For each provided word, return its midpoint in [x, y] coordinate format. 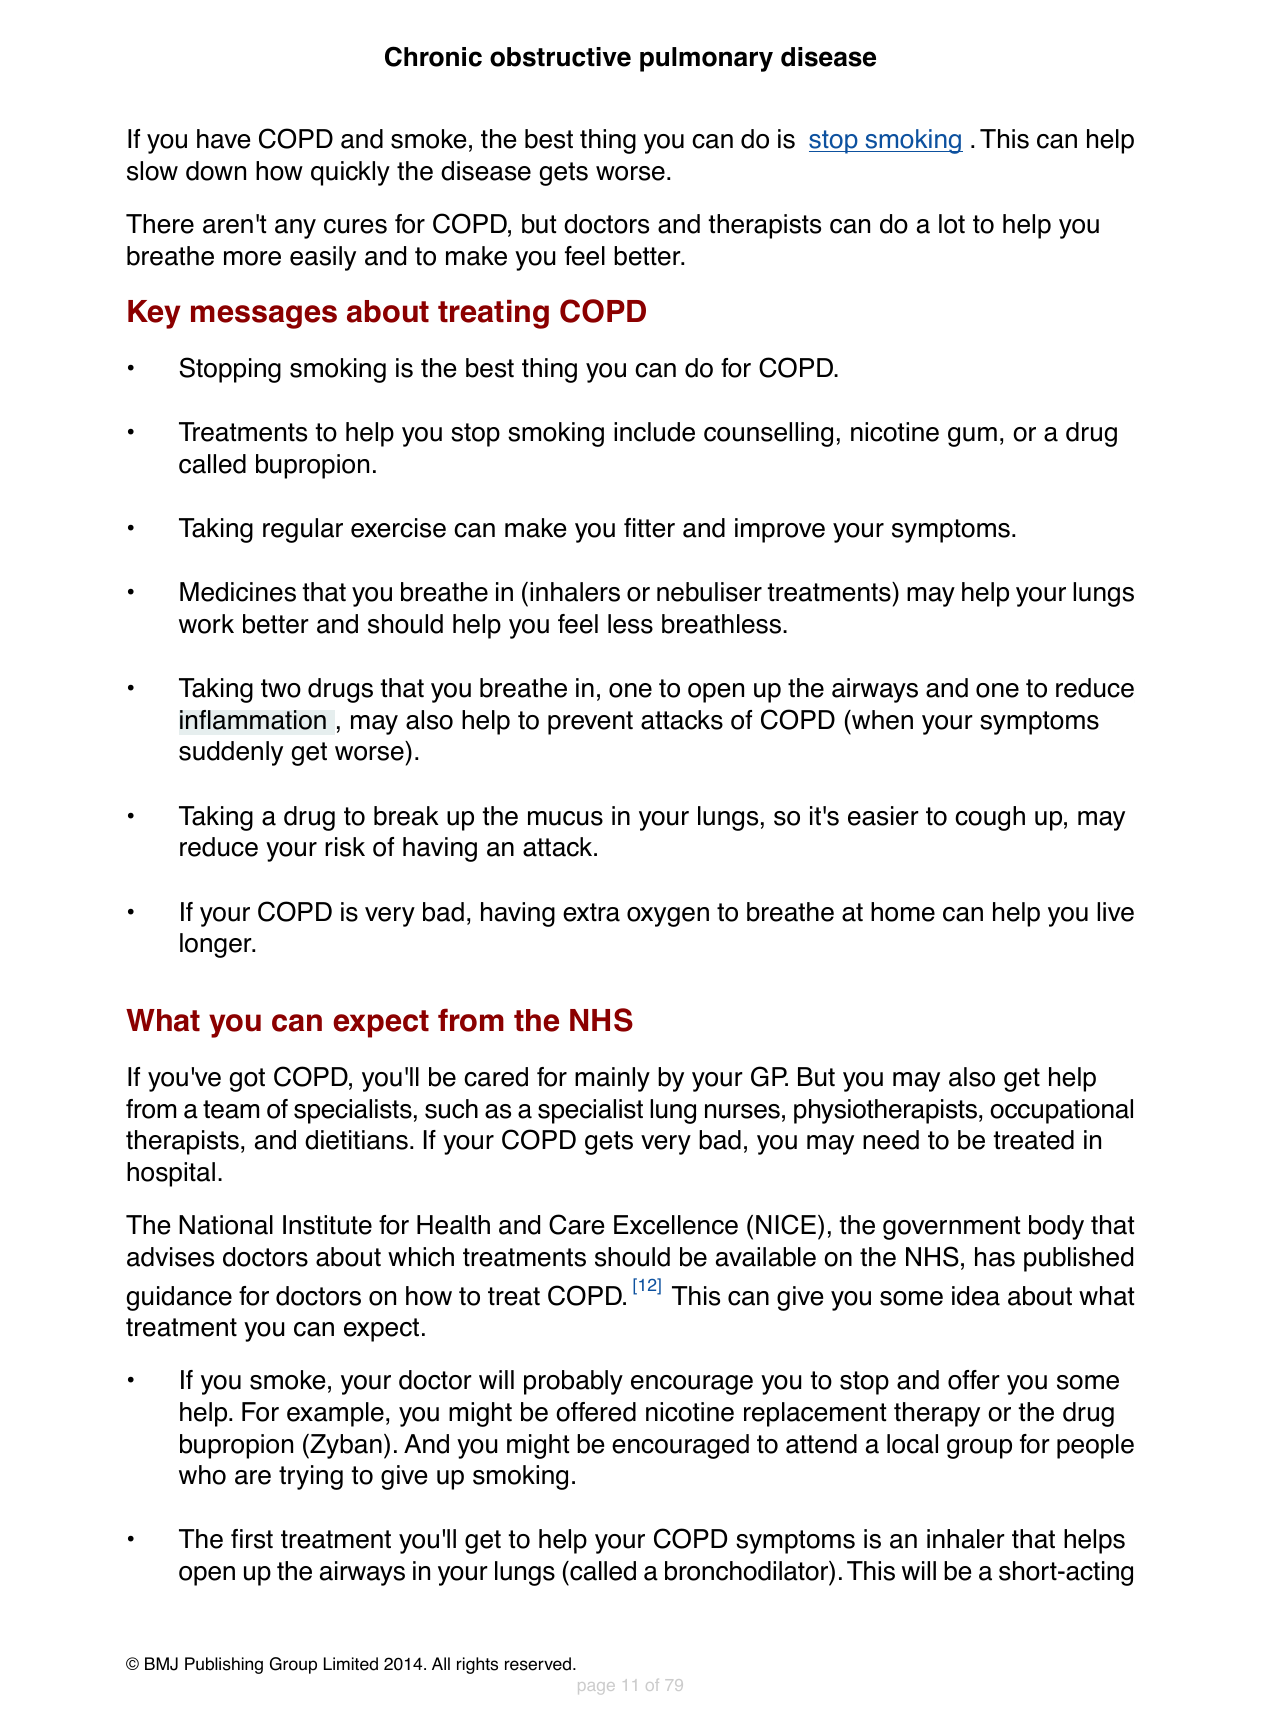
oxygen [668, 917]
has [995, 1257]
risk [345, 847]
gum [972, 437]
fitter [649, 528]
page [596, 1688]
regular [303, 530]
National [226, 1225]
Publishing [224, 1665]
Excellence [676, 1225]
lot [952, 224]
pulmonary [706, 59]
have [223, 139]
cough [990, 818]
